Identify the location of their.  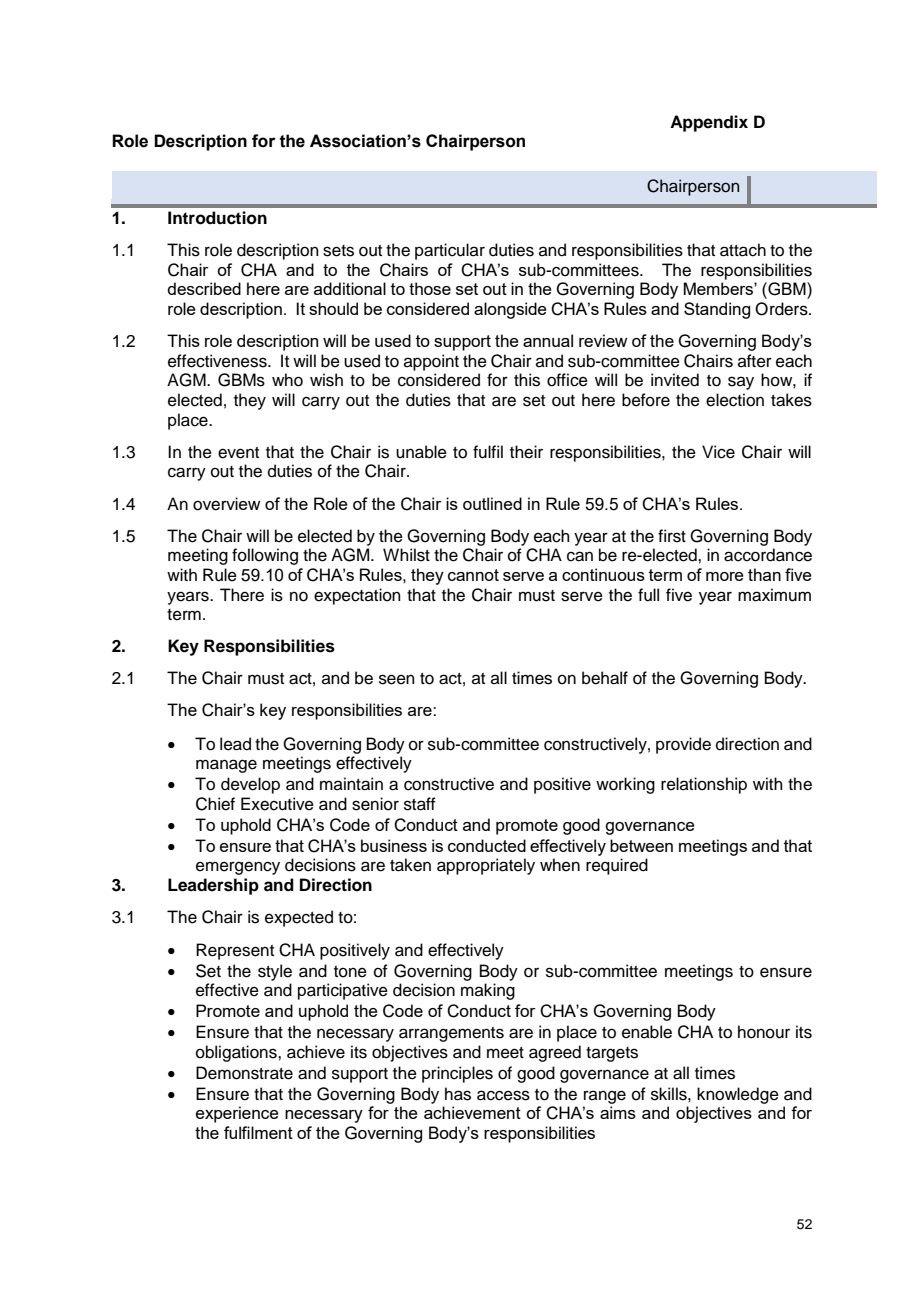
(526, 452).
